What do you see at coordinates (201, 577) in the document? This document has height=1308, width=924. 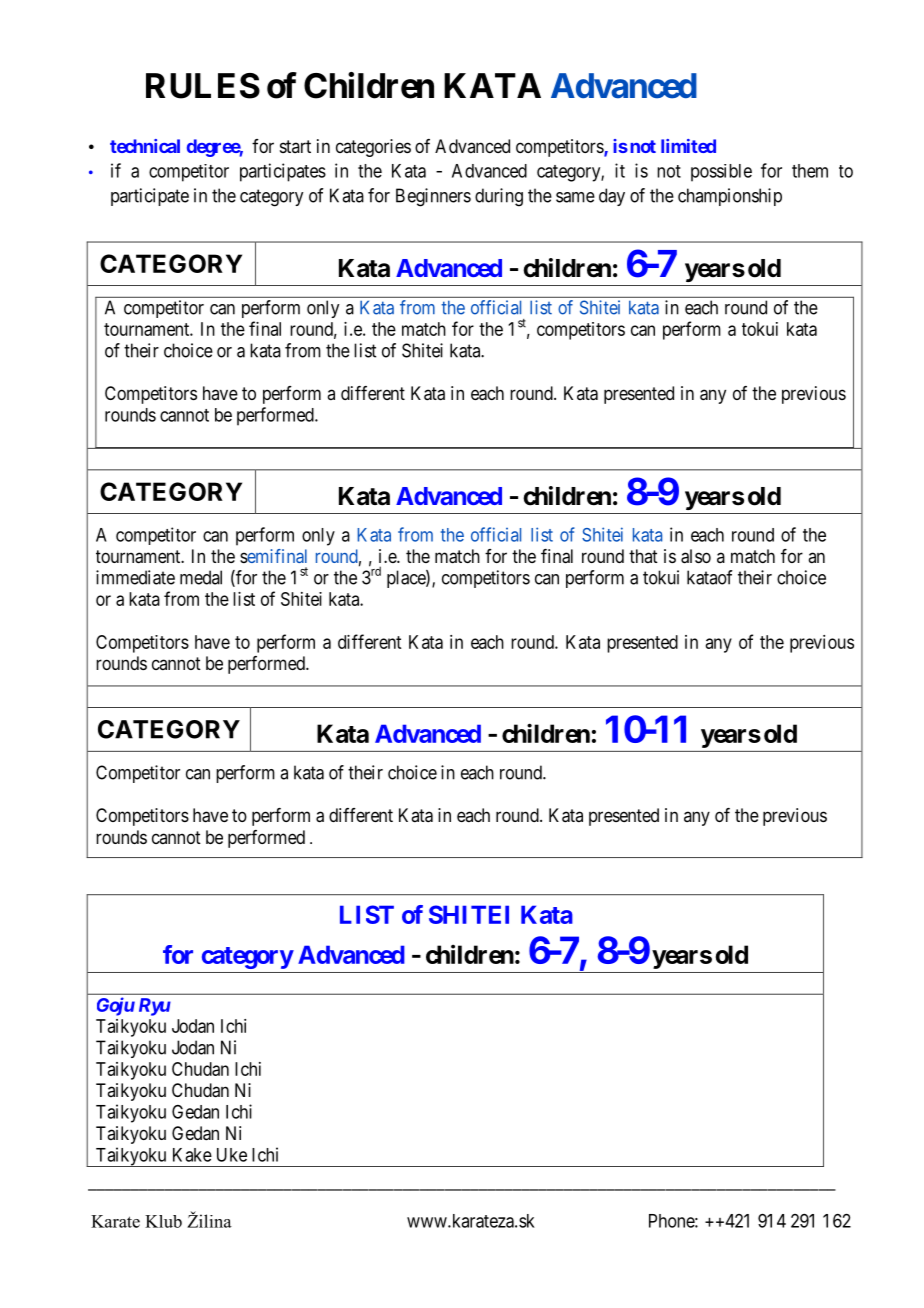 I see `medal` at bounding box center [201, 577].
